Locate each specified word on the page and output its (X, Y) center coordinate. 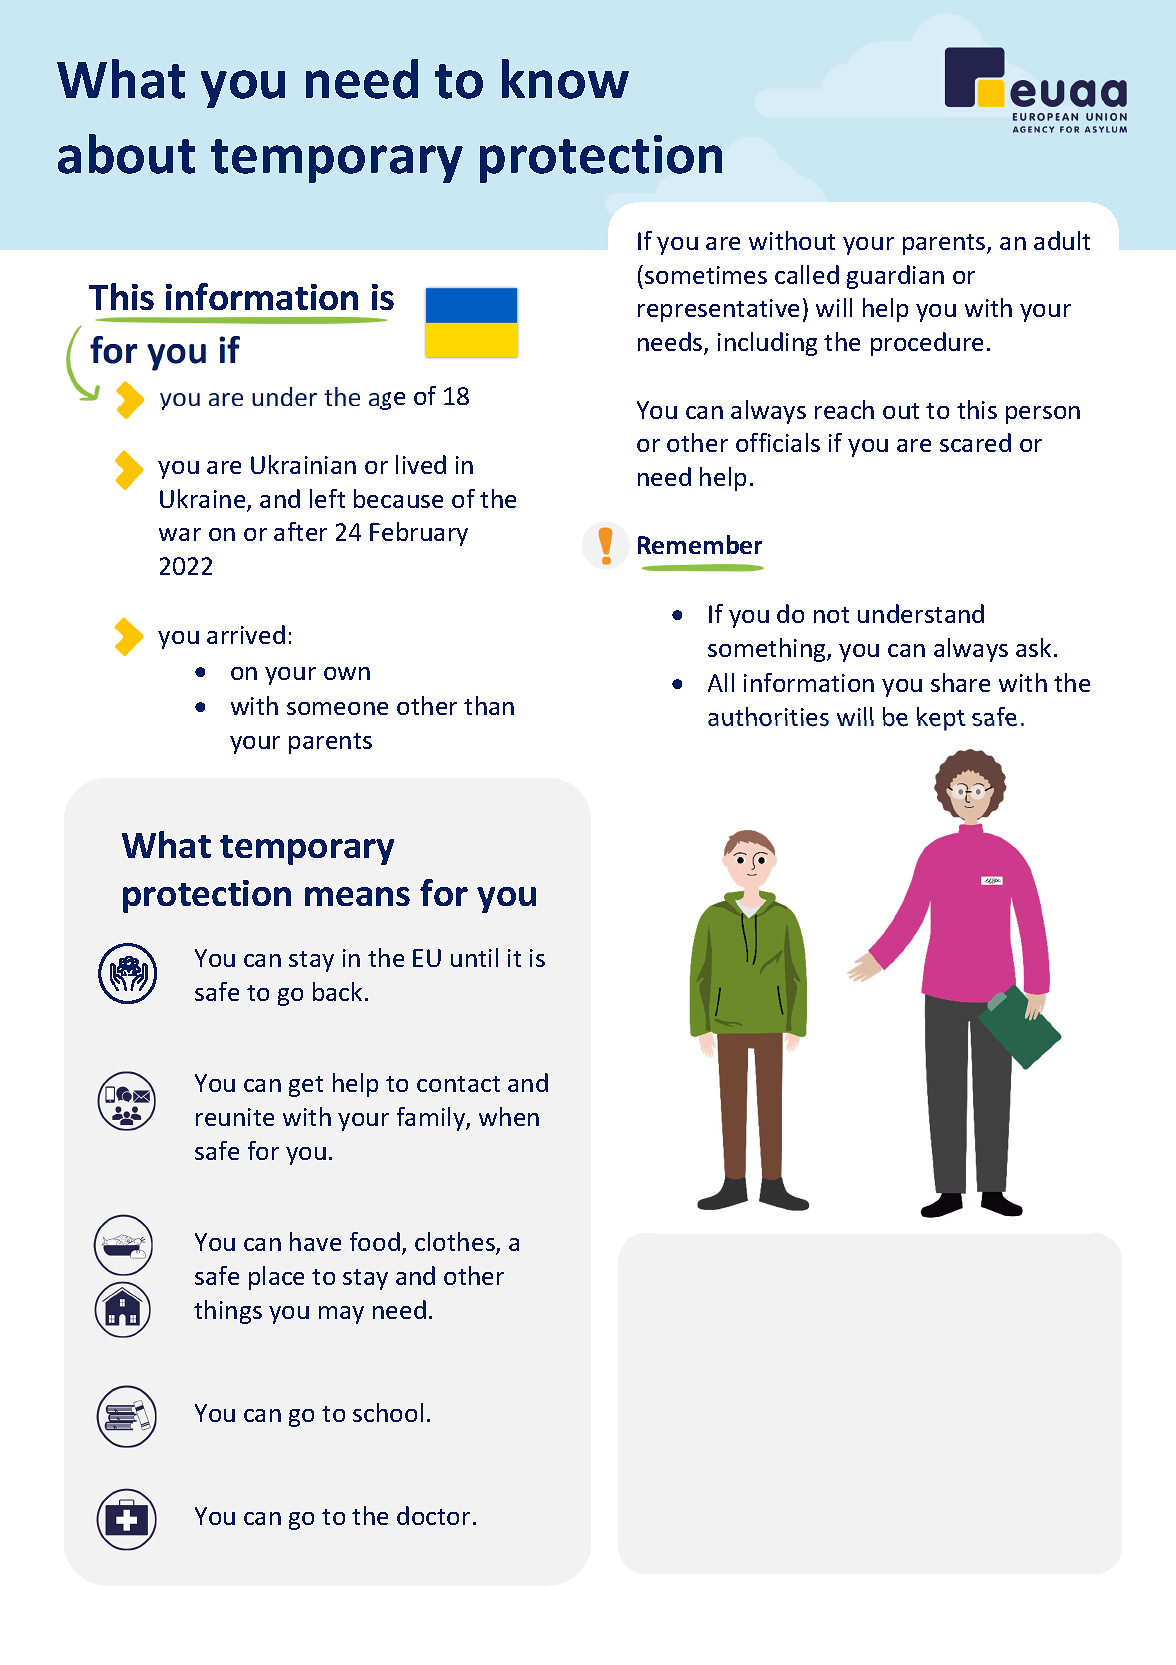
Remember (700, 544)
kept (941, 719)
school (388, 1412)
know (565, 79)
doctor (433, 1515)
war (180, 534)
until (474, 957)
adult (1062, 240)
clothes (456, 1243)
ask (1033, 647)
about (126, 154)
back (337, 991)
